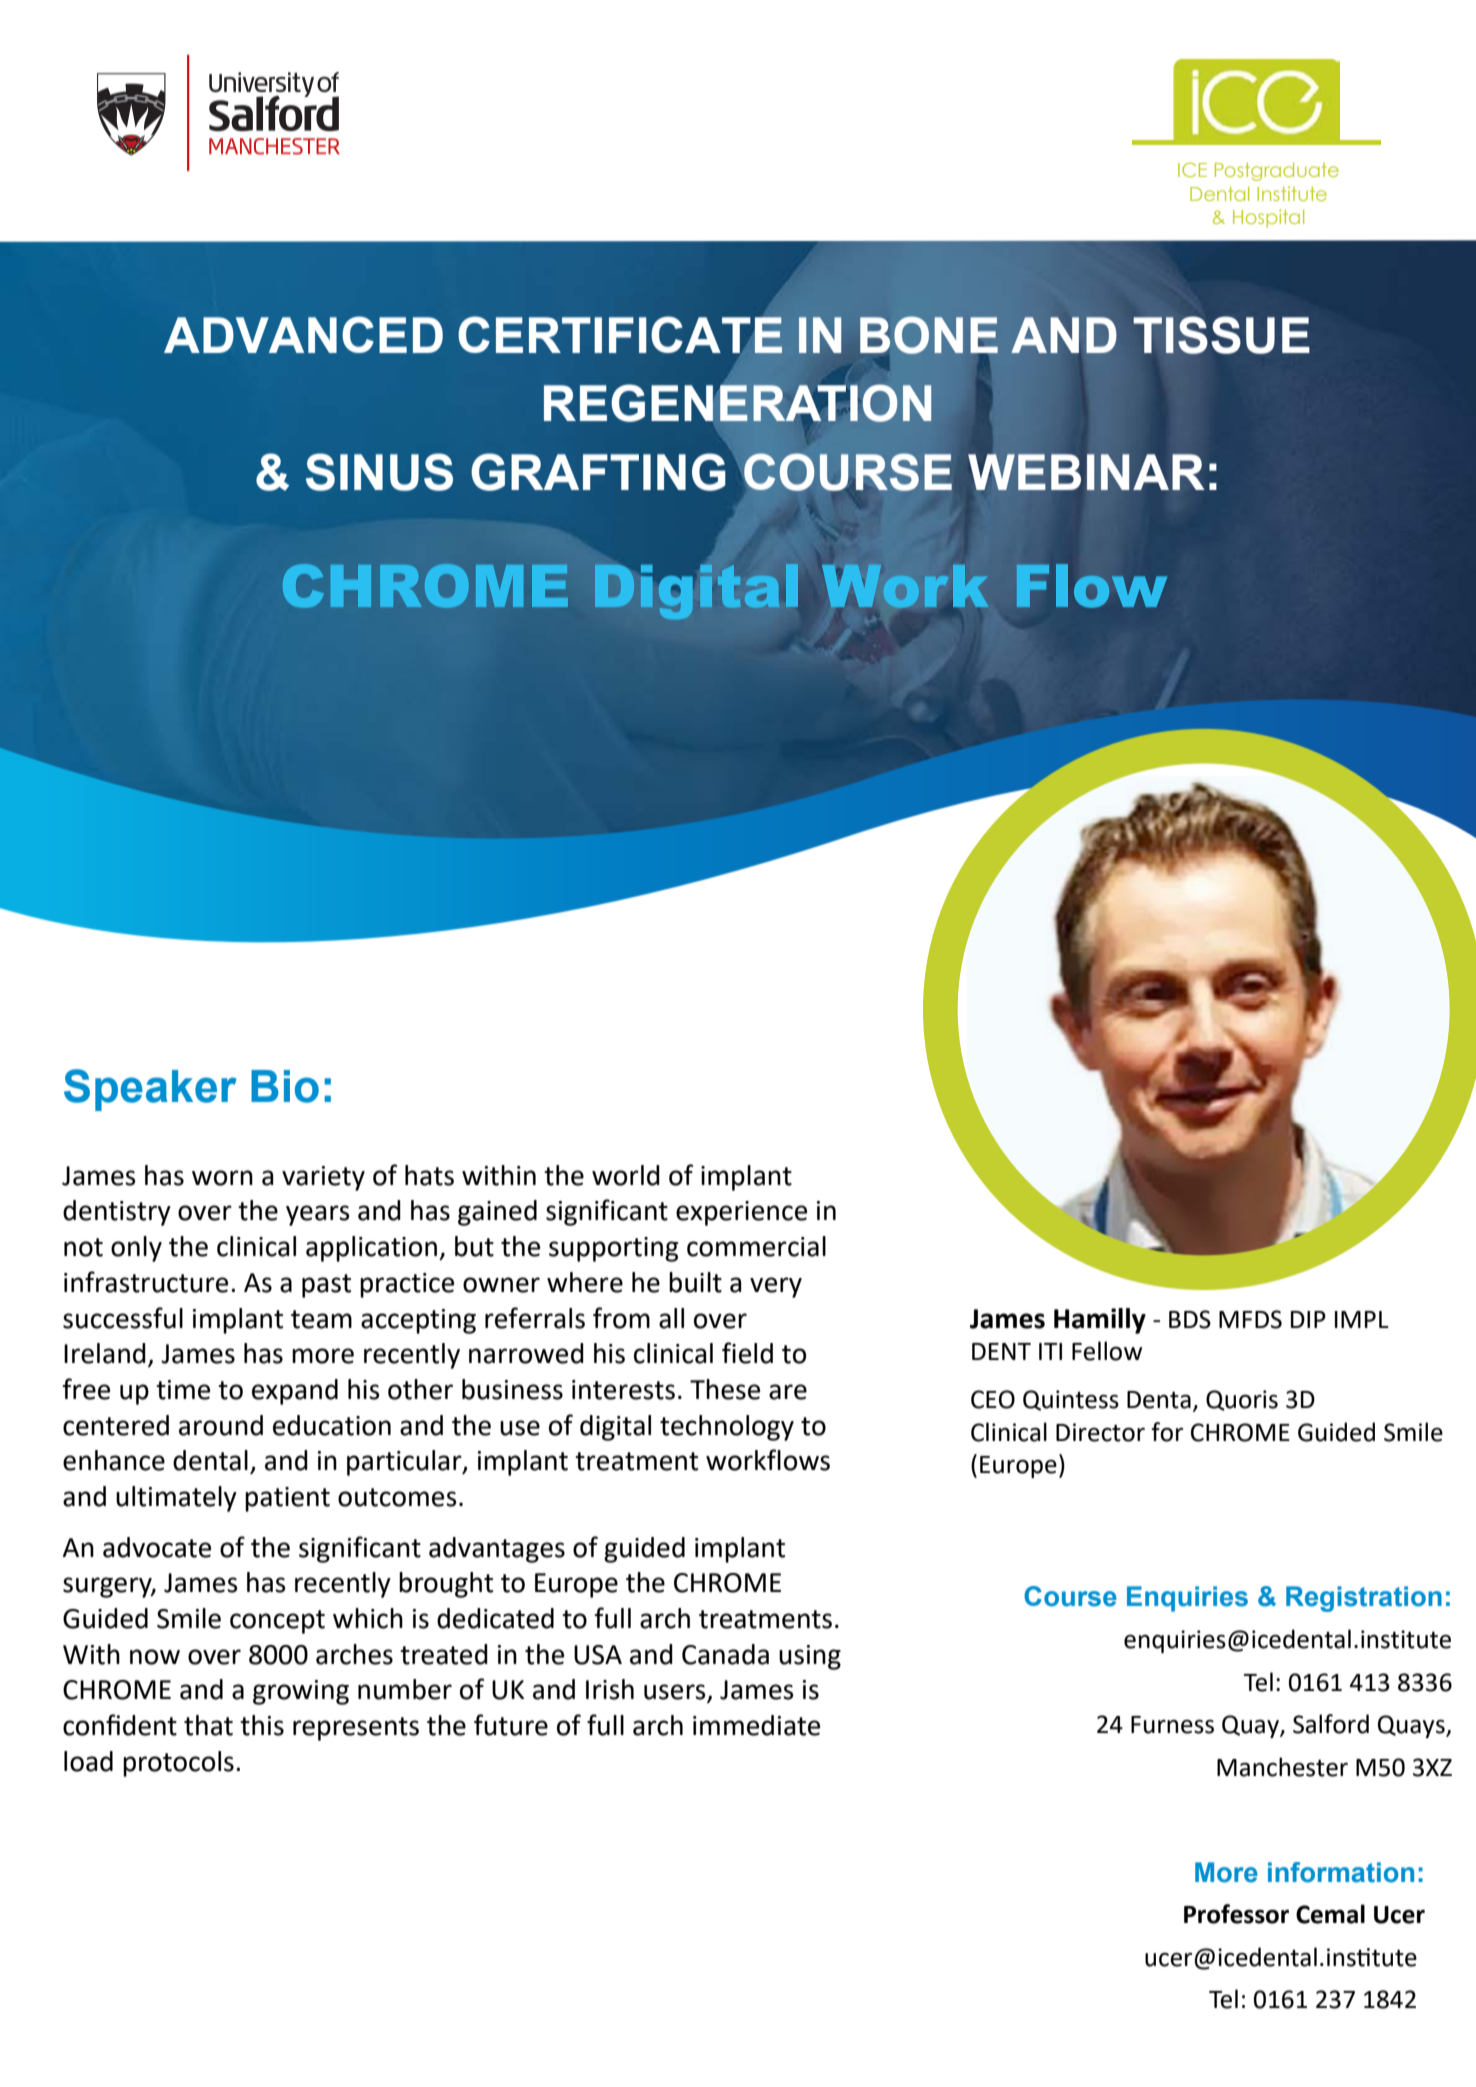  I want to click on protocols, so click(178, 1764).
